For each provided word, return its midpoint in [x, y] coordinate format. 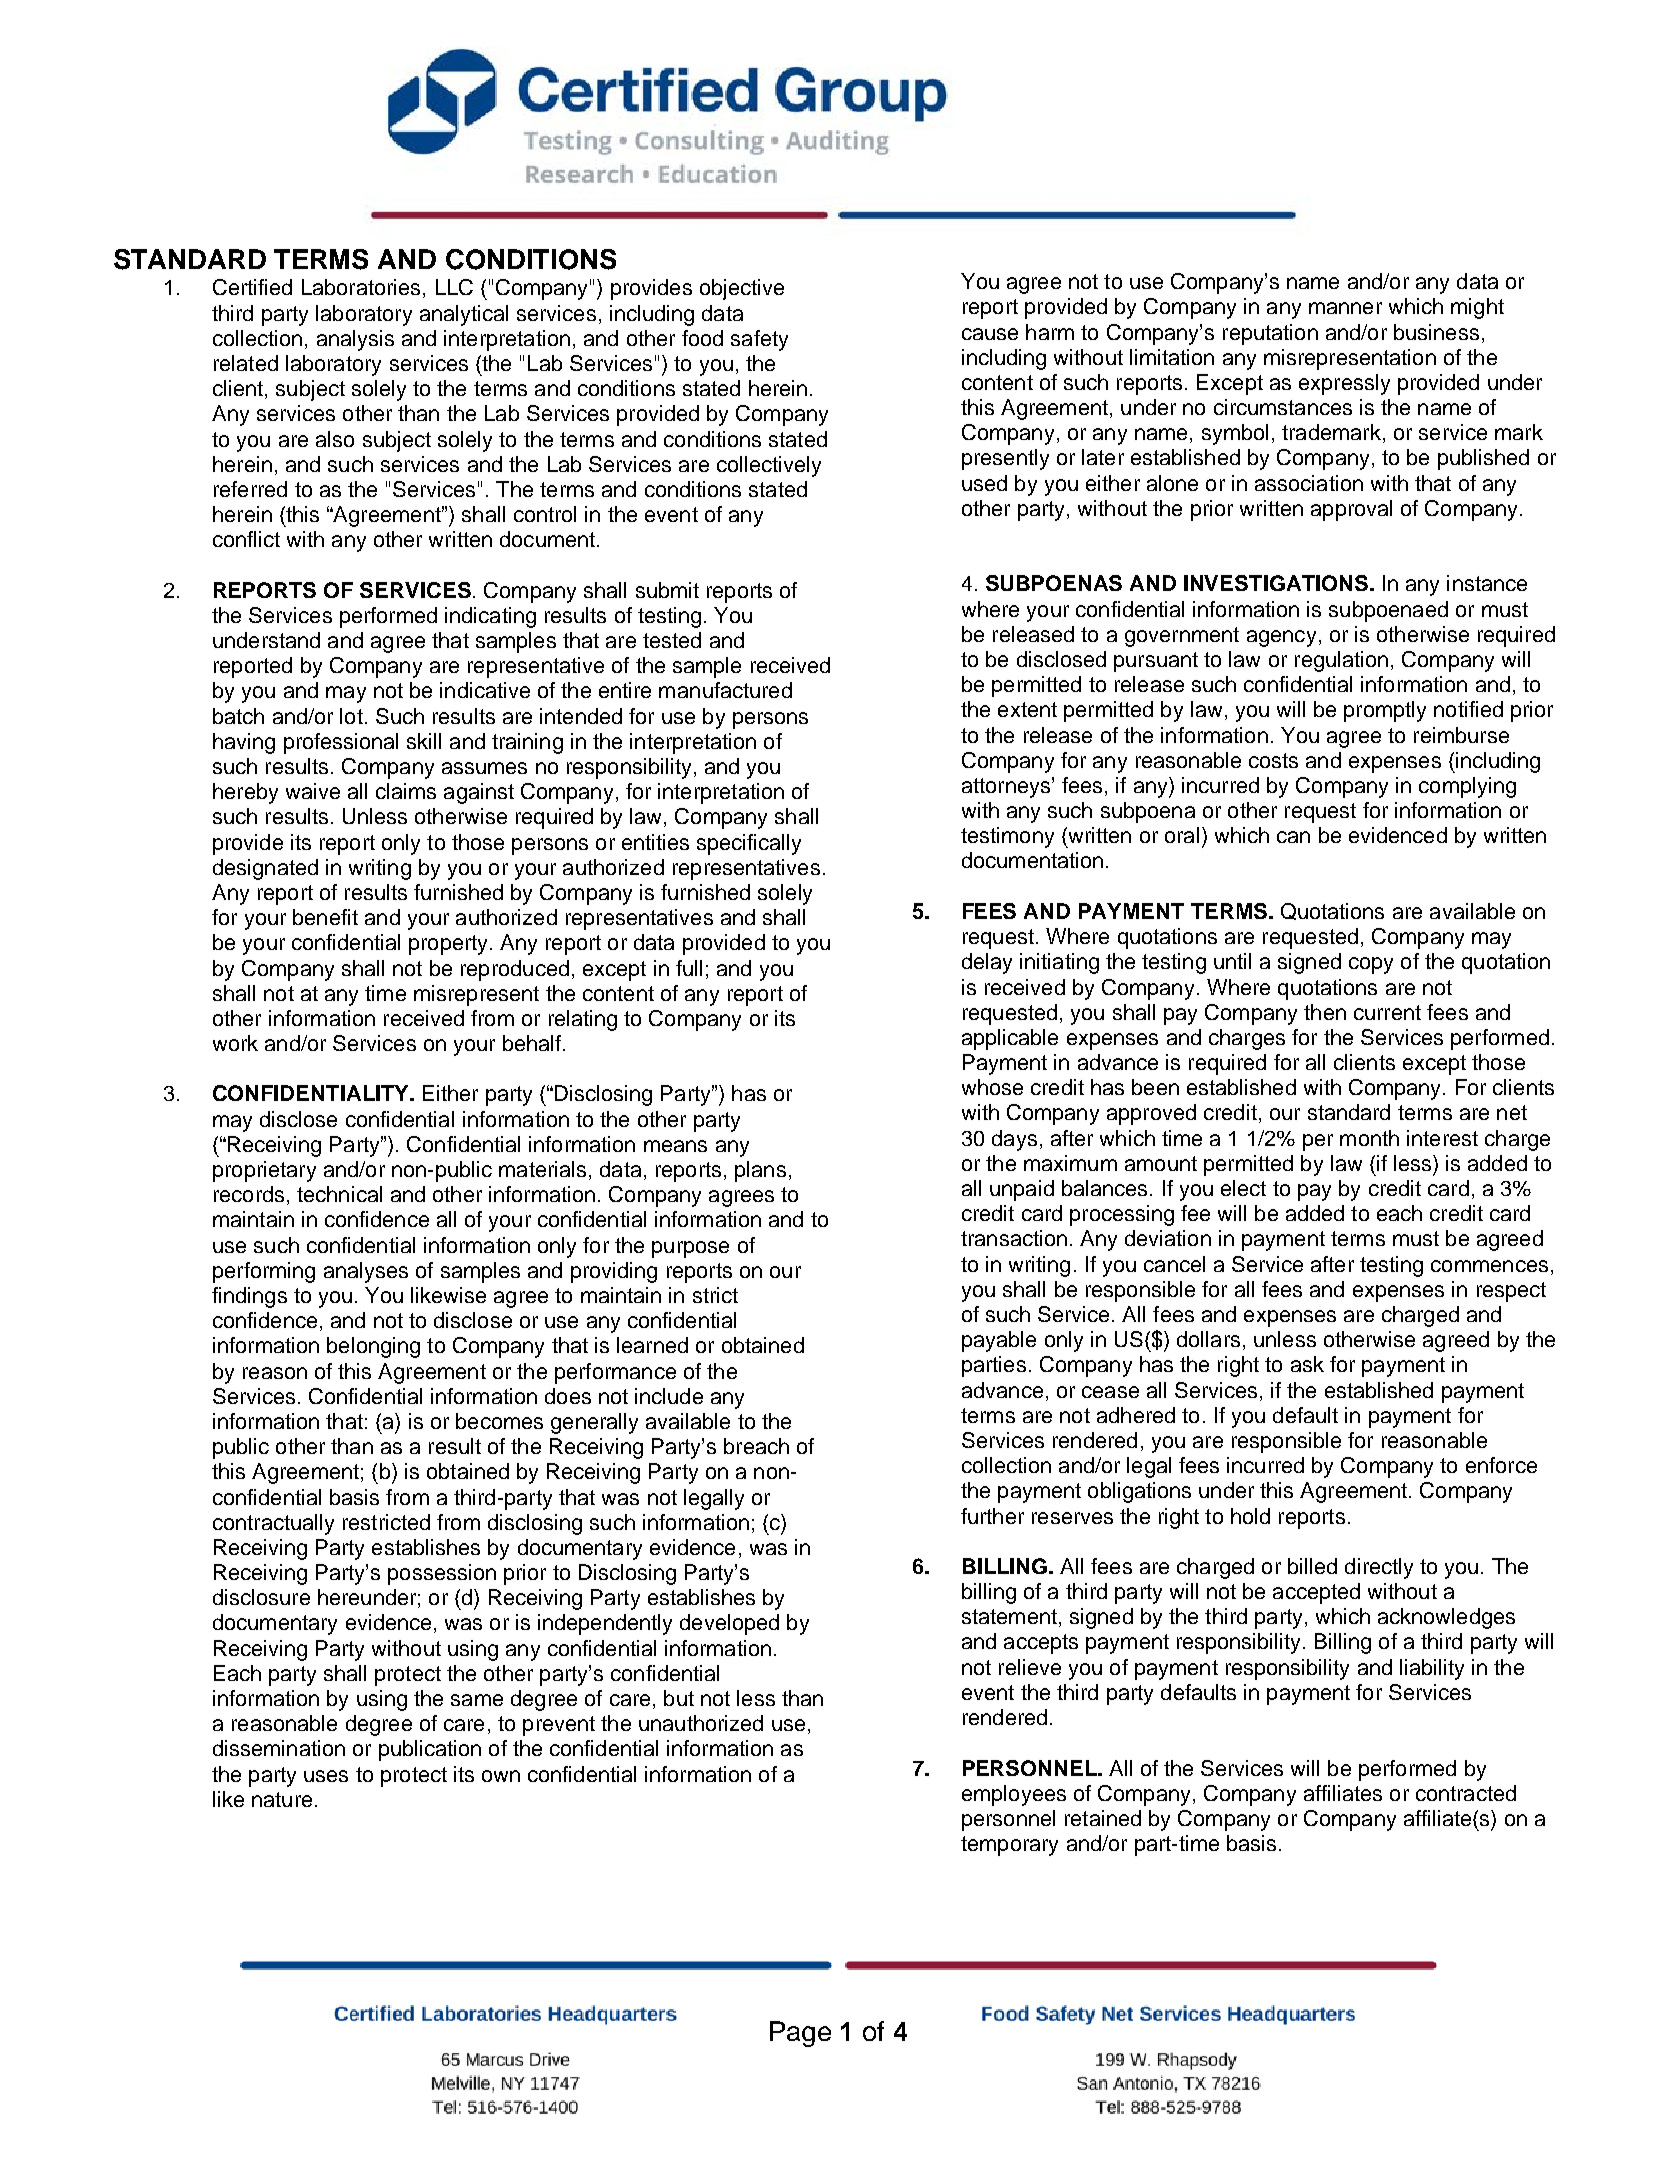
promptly [1385, 711]
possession [442, 1574]
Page [800, 2034]
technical [339, 1194]
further [992, 1516]
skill [424, 741]
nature [282, 1799]
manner [1345, 308]
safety [759, 340]
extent [1027, 709]
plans [760, 1171]
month [1369, 1138]
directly [1379, 1568]
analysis [355, 340]
